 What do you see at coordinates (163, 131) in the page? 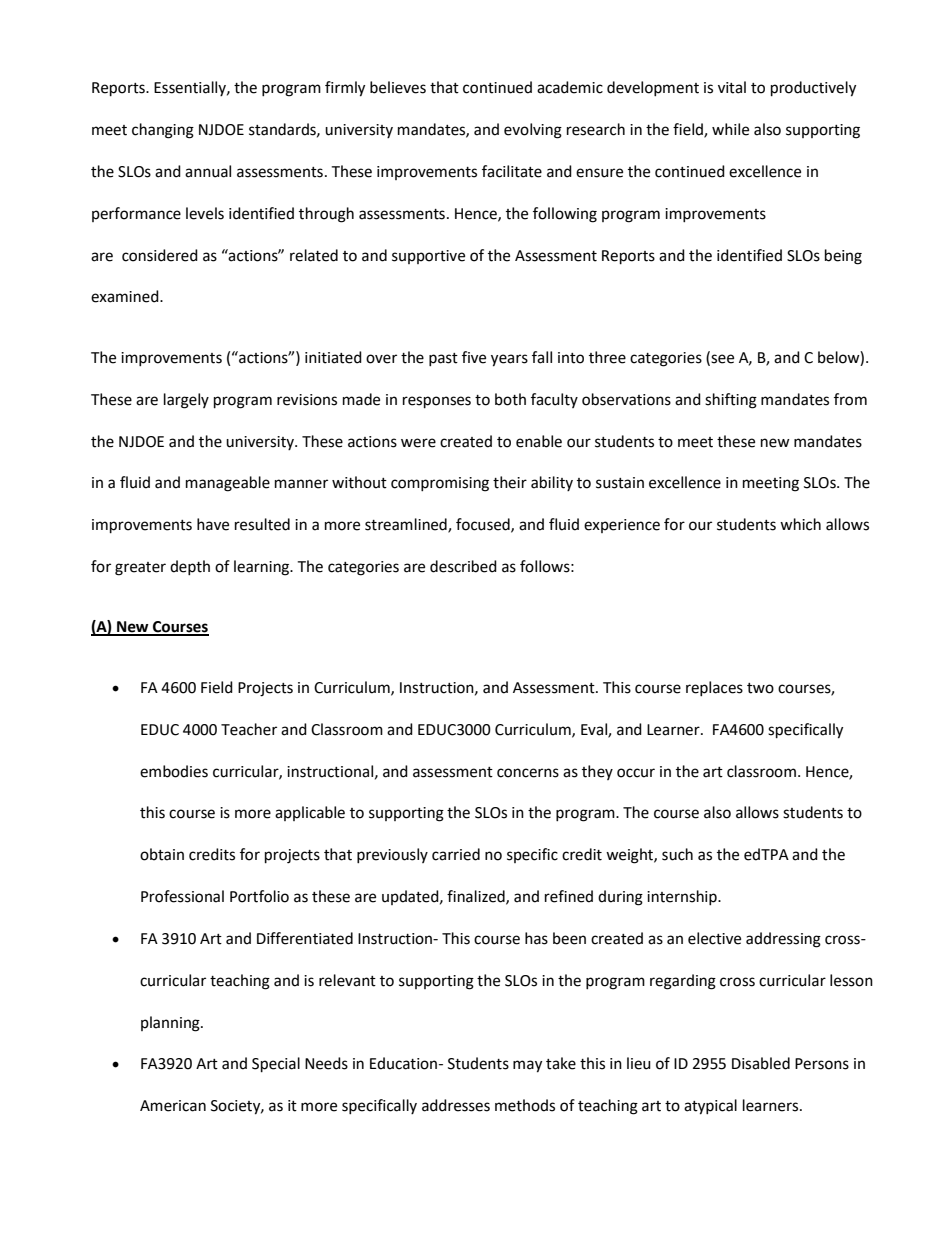
I see `changing` at bounding box center [163, 131].
